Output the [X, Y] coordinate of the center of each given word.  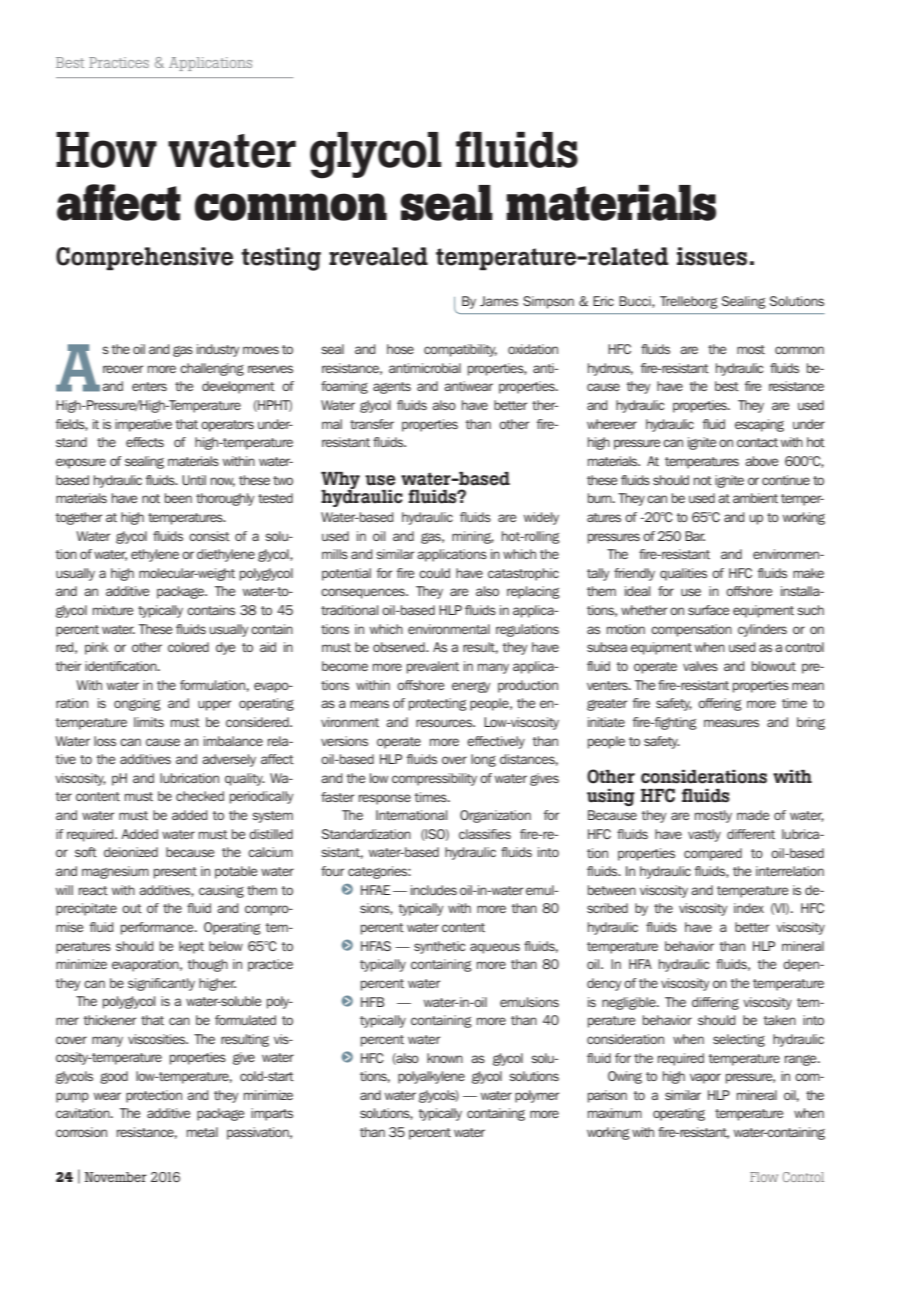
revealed [378, 256]
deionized [131, 852]
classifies [485, 834]
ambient [755, 498]
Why [340, 481]
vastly [704, 835]
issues [712, 256]
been [178, 498]
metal [202, 1132]
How [106, 150]
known [445, 1058]
